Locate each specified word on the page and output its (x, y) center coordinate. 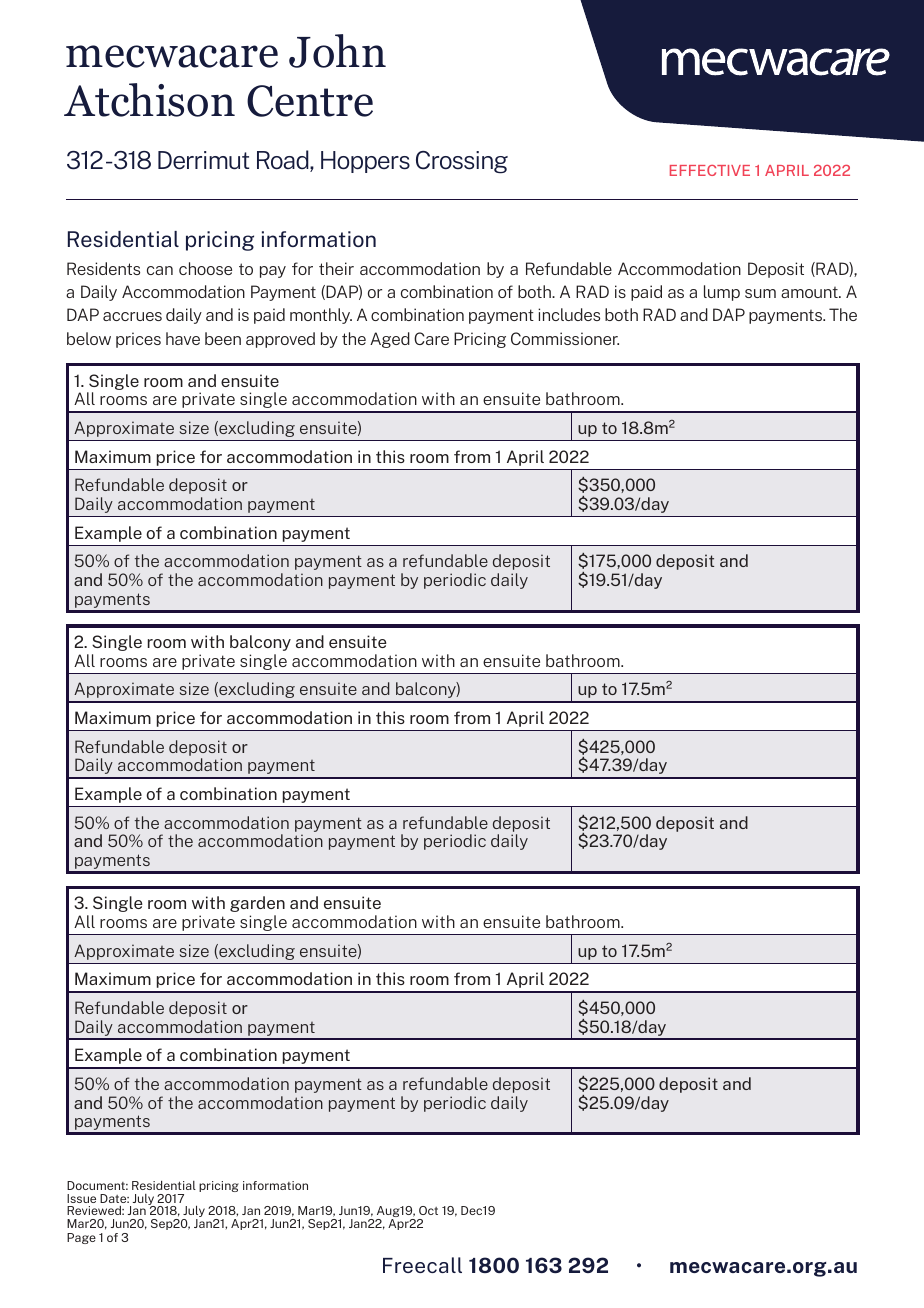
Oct (428, 1210)
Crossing (462, 162)
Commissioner (565, 338)
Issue (81, 1198)
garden (257, 904)
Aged (390, 340)
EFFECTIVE (710, 170)
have (183, 338)
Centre (310, 101)
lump (722, 293)
